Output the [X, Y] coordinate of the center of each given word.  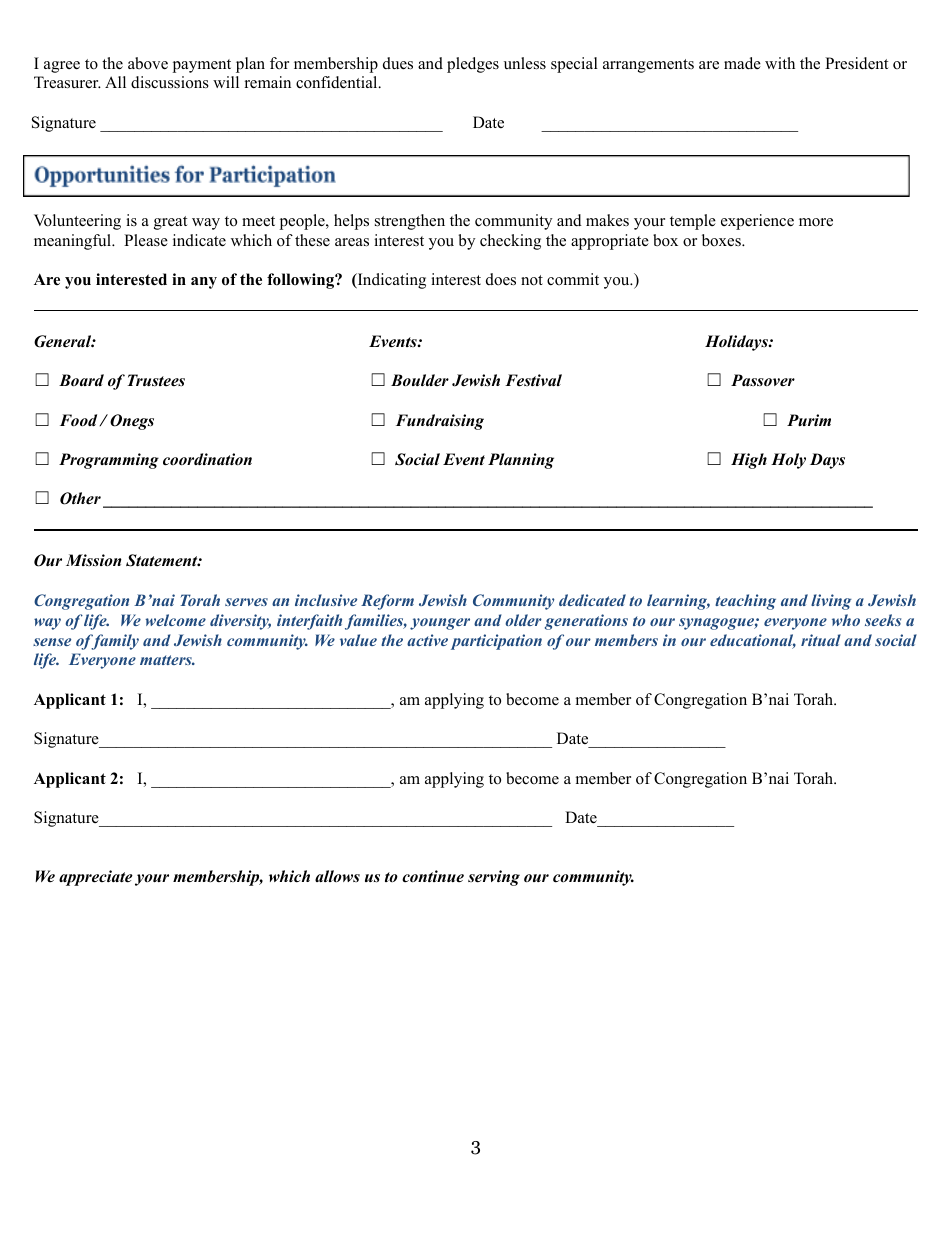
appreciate [96, 878]
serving [494, 878]
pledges [473, 65]
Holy [788, 461]
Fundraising [440, 422]
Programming [109, 461]
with [780, 63]
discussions [170, 82]
